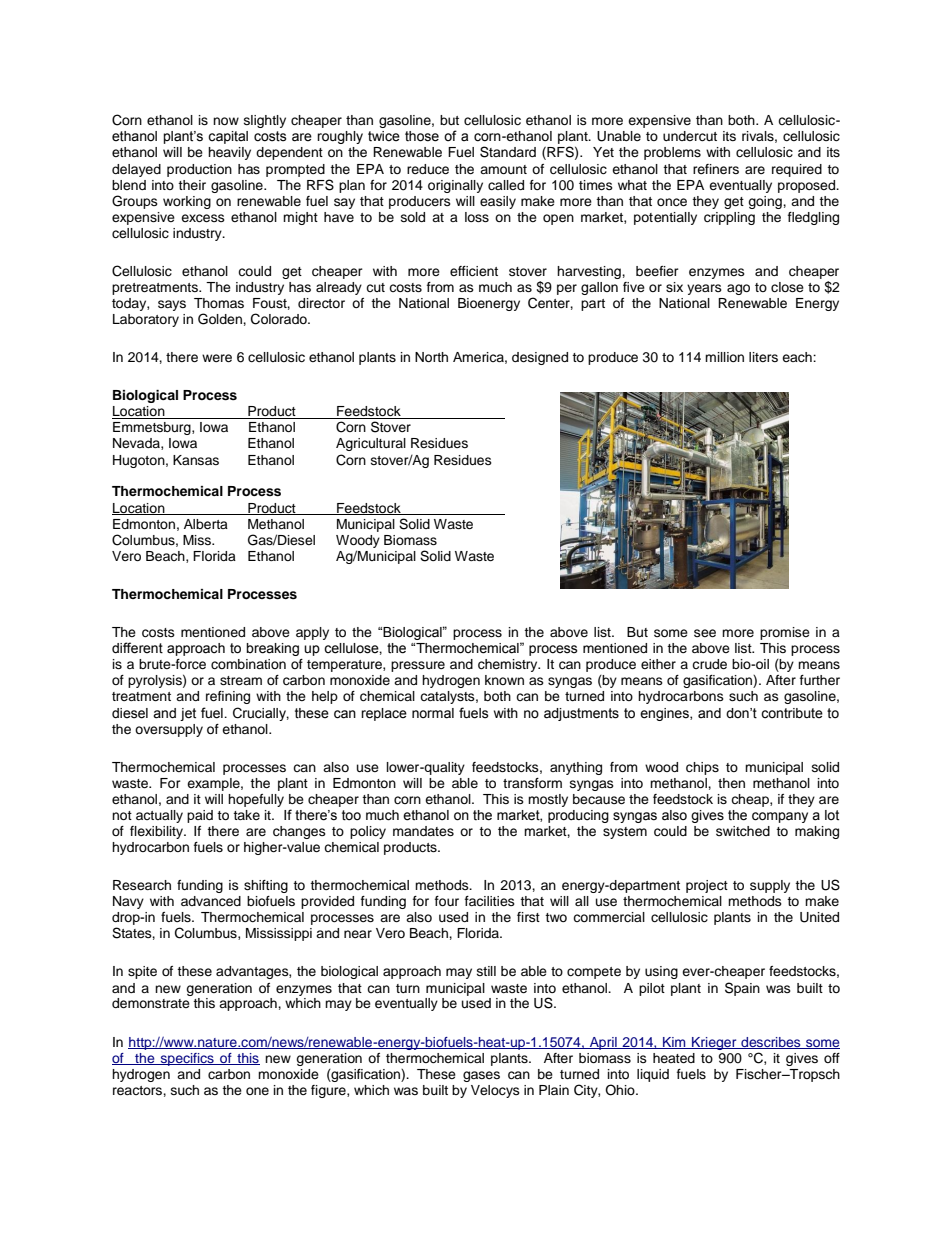 The height and width of the page is (1233, 952). Describe the element at coordinates (151, 1003) in the page. I see `demonstrate` at that location.
